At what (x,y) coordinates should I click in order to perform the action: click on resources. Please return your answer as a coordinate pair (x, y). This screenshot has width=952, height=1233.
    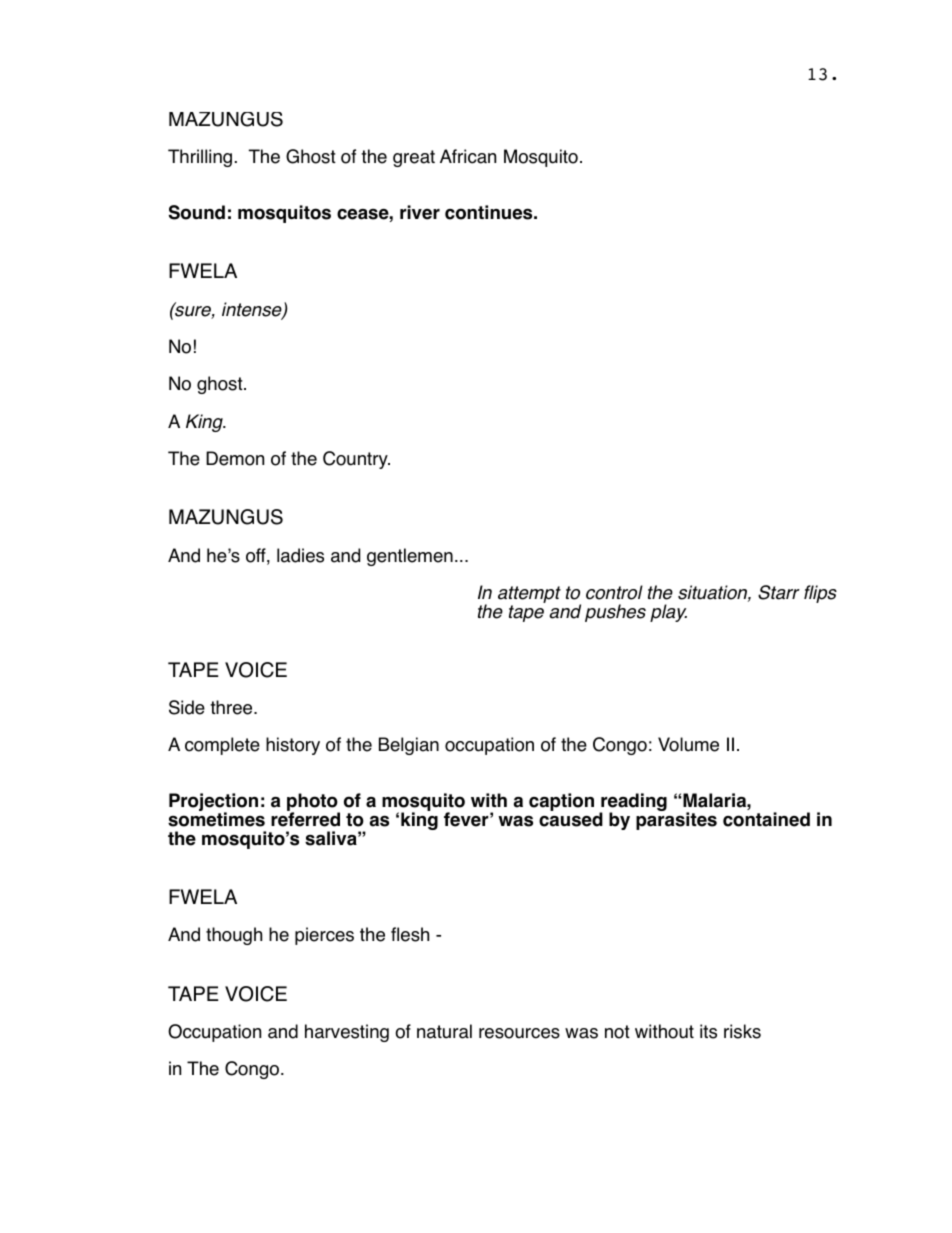
    Looking at the image, I should click on (519, 1033).
